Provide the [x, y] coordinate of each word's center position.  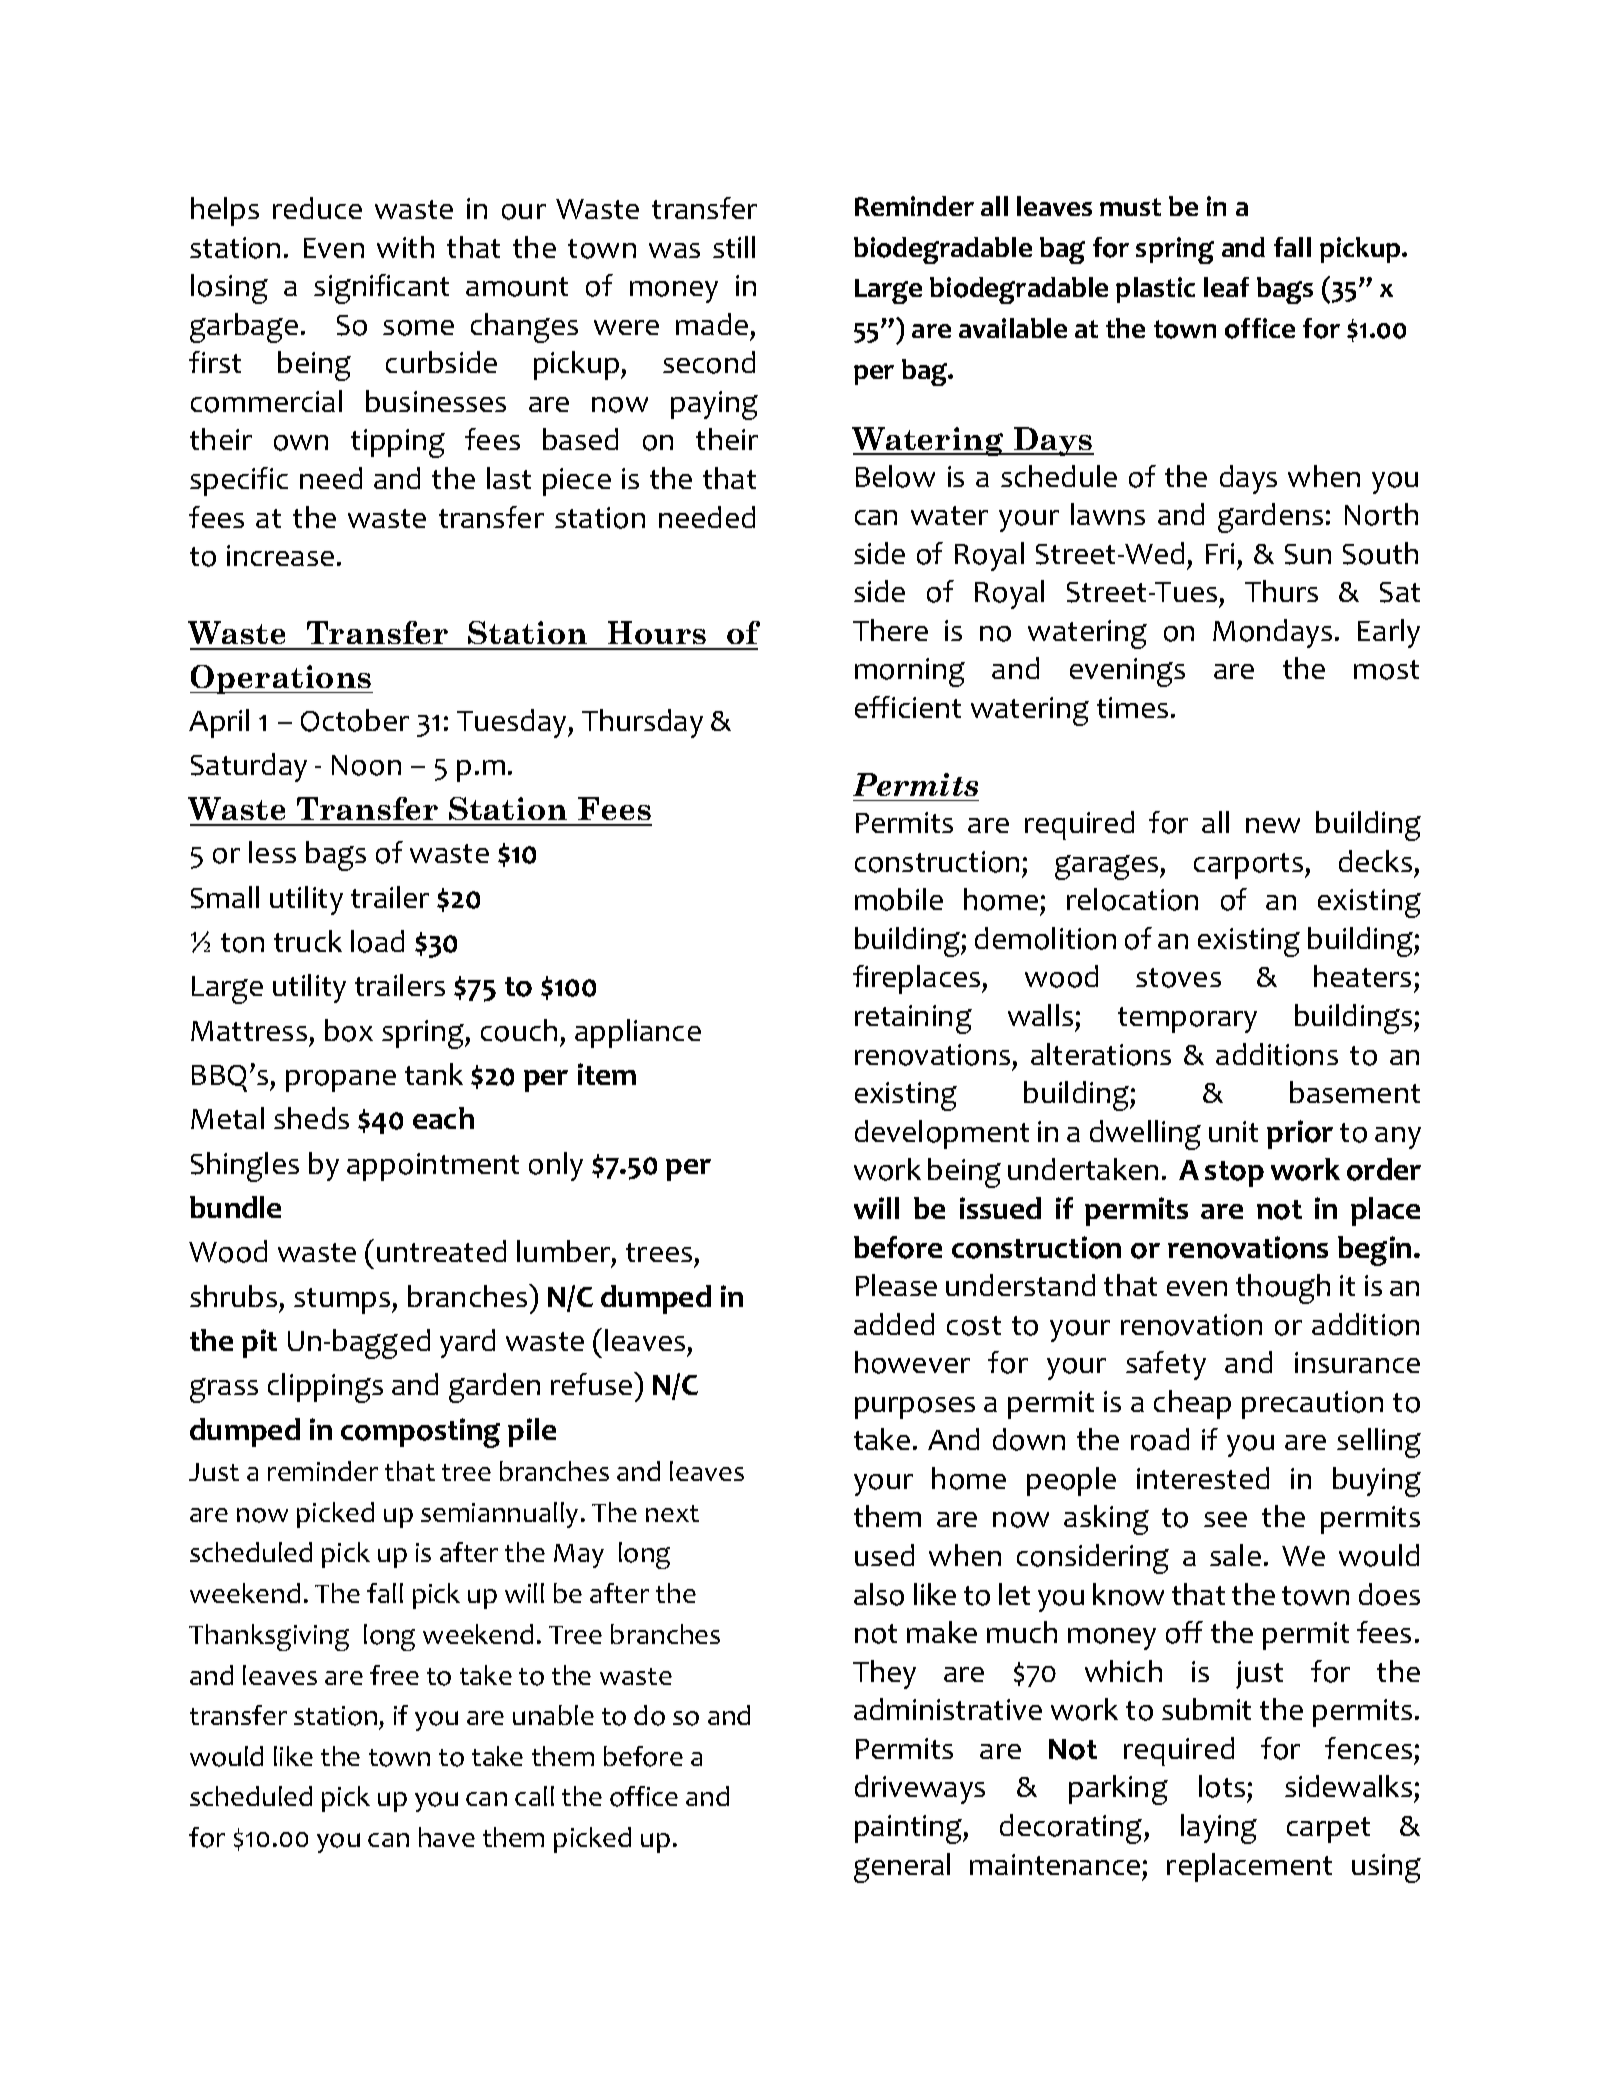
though [1283, 1289]
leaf [1226, 287]
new [1273, 825]
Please [896, 1285]
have [447, 1837]
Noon [366, 765]
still [734, 247]
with [405, 247]
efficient [908, 707]
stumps [343, 1301]
